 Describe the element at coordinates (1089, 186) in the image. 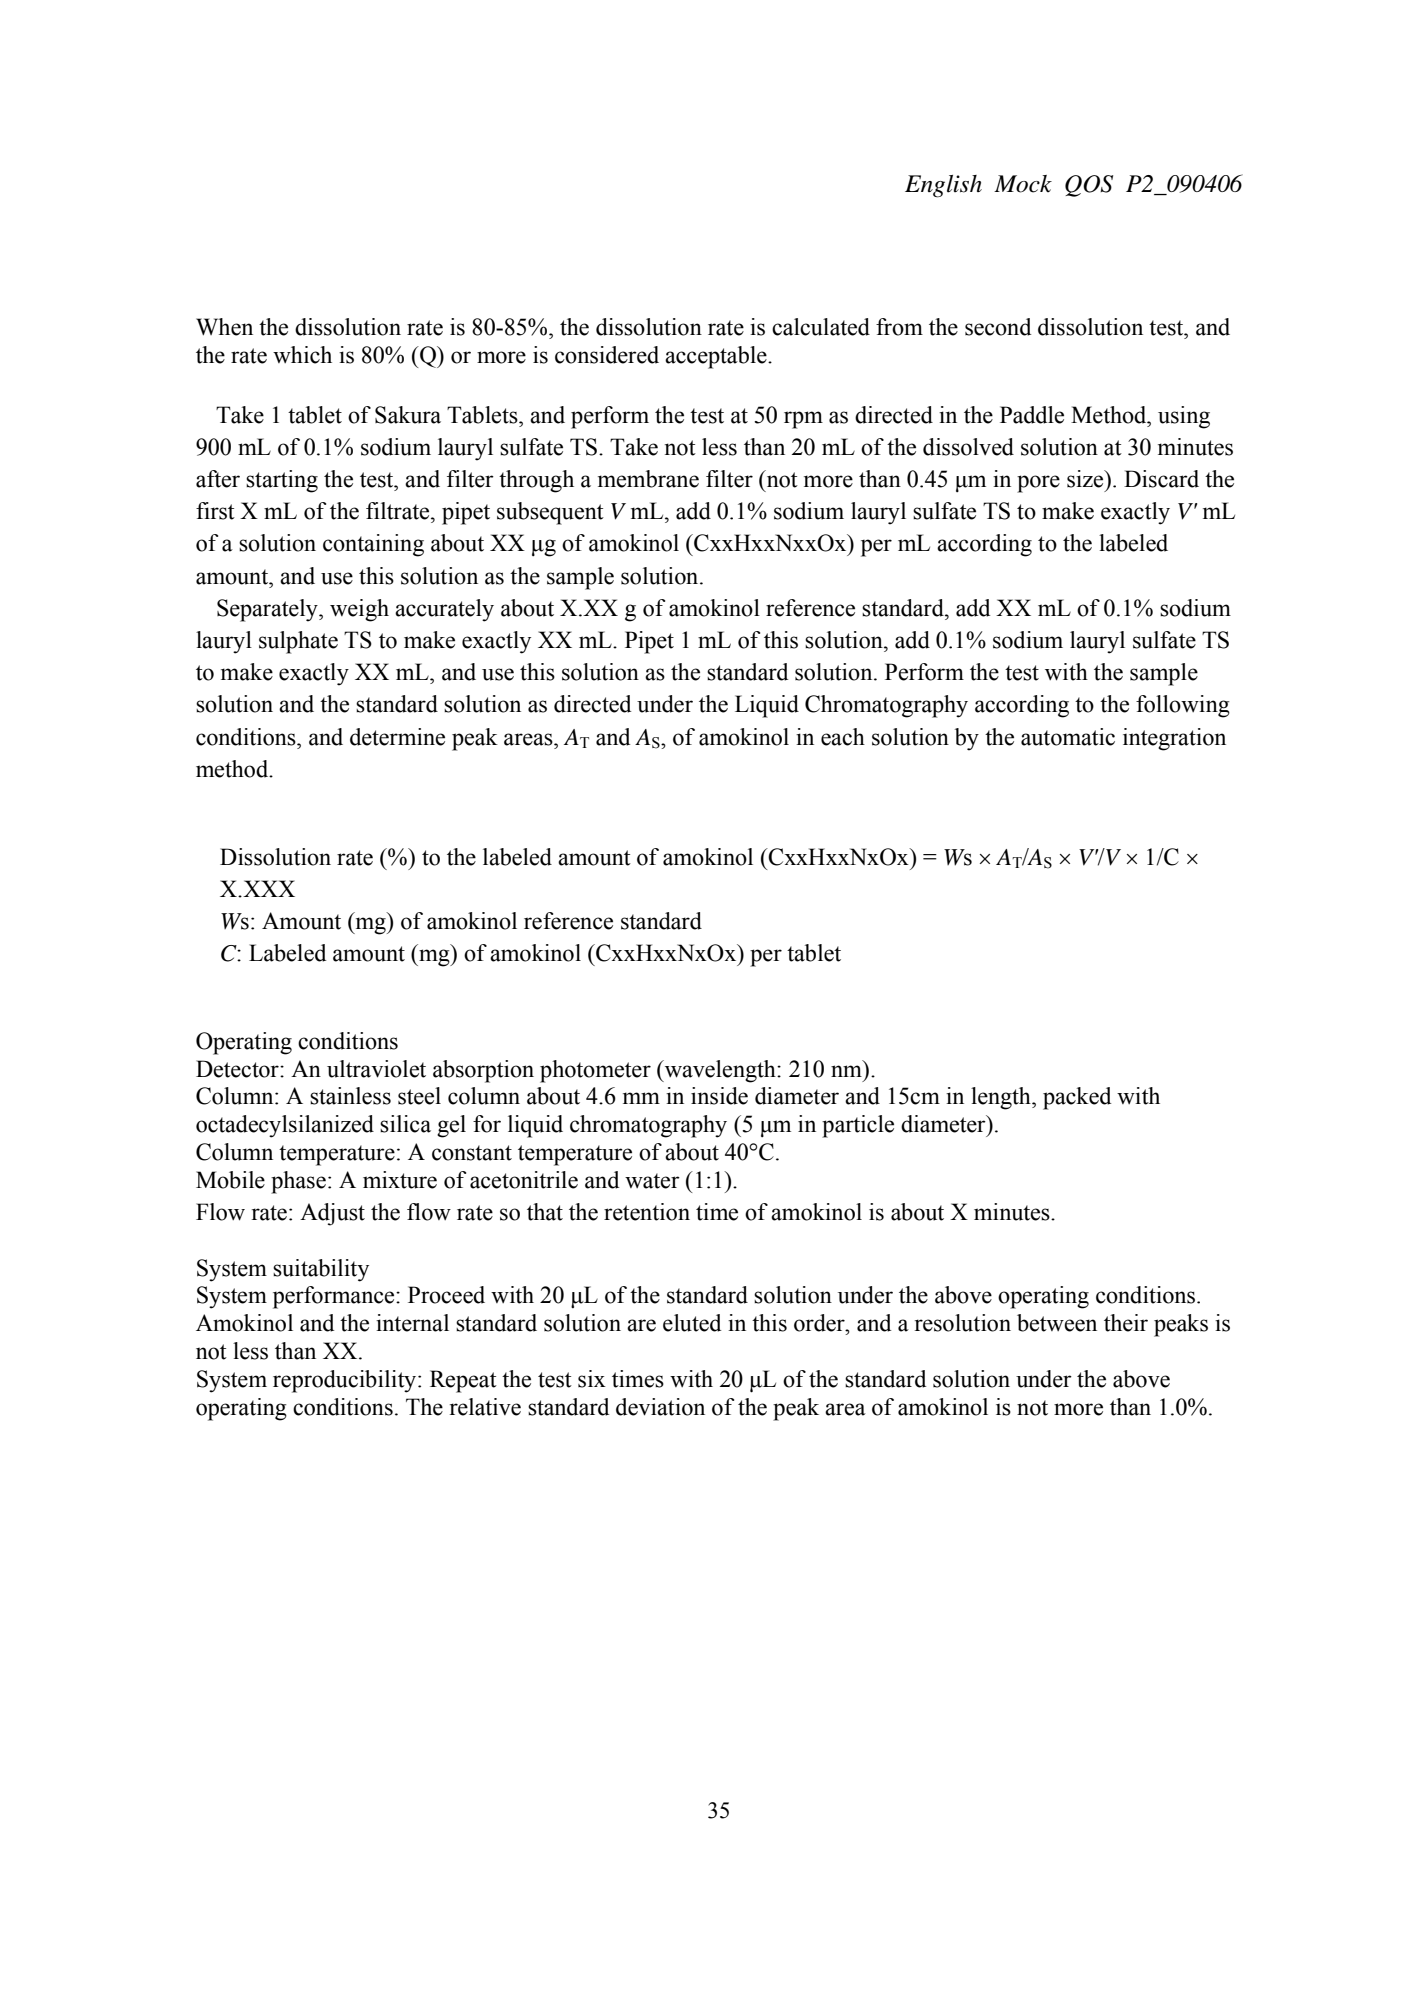

I see `QOS` at that location.
